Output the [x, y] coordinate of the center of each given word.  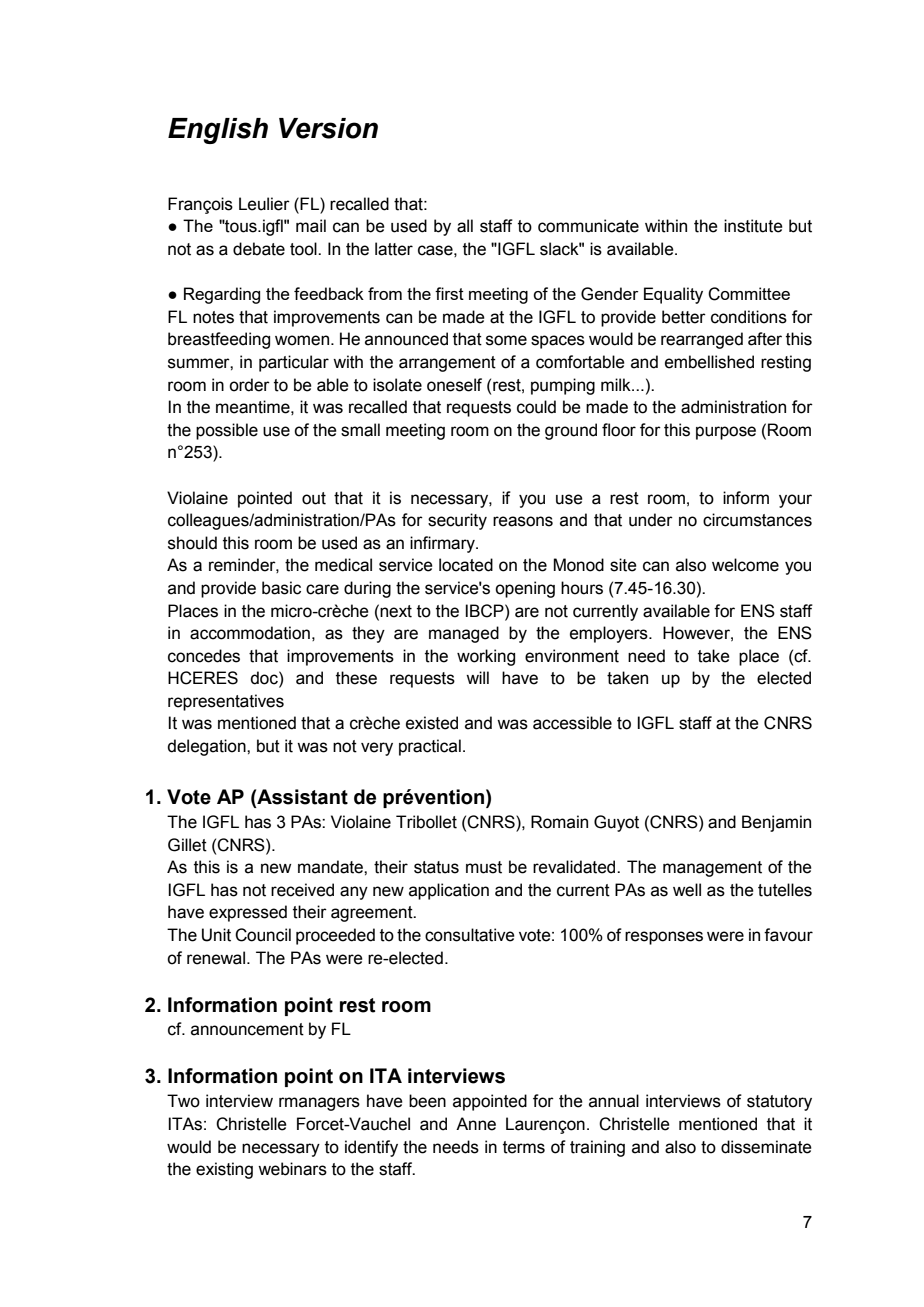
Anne [476, 1124]
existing [224, 1170]
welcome [745, 565]
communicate [588, 226]
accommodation [250, 633]
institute [753, 226]
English [218, 131]
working [486, 657]
